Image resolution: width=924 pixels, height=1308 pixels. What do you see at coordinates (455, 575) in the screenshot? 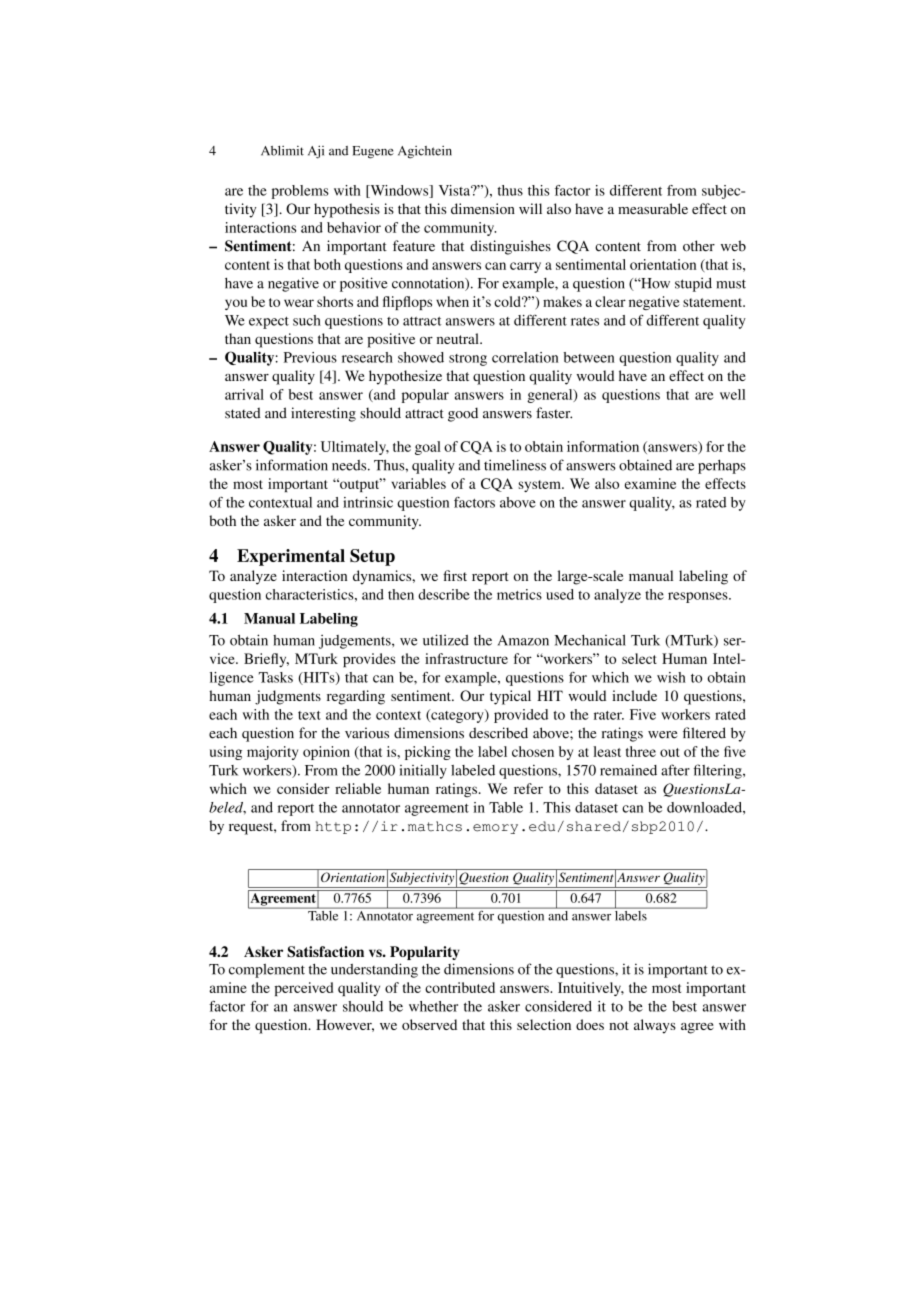
I see `first` at bounding box center [455, 575].
